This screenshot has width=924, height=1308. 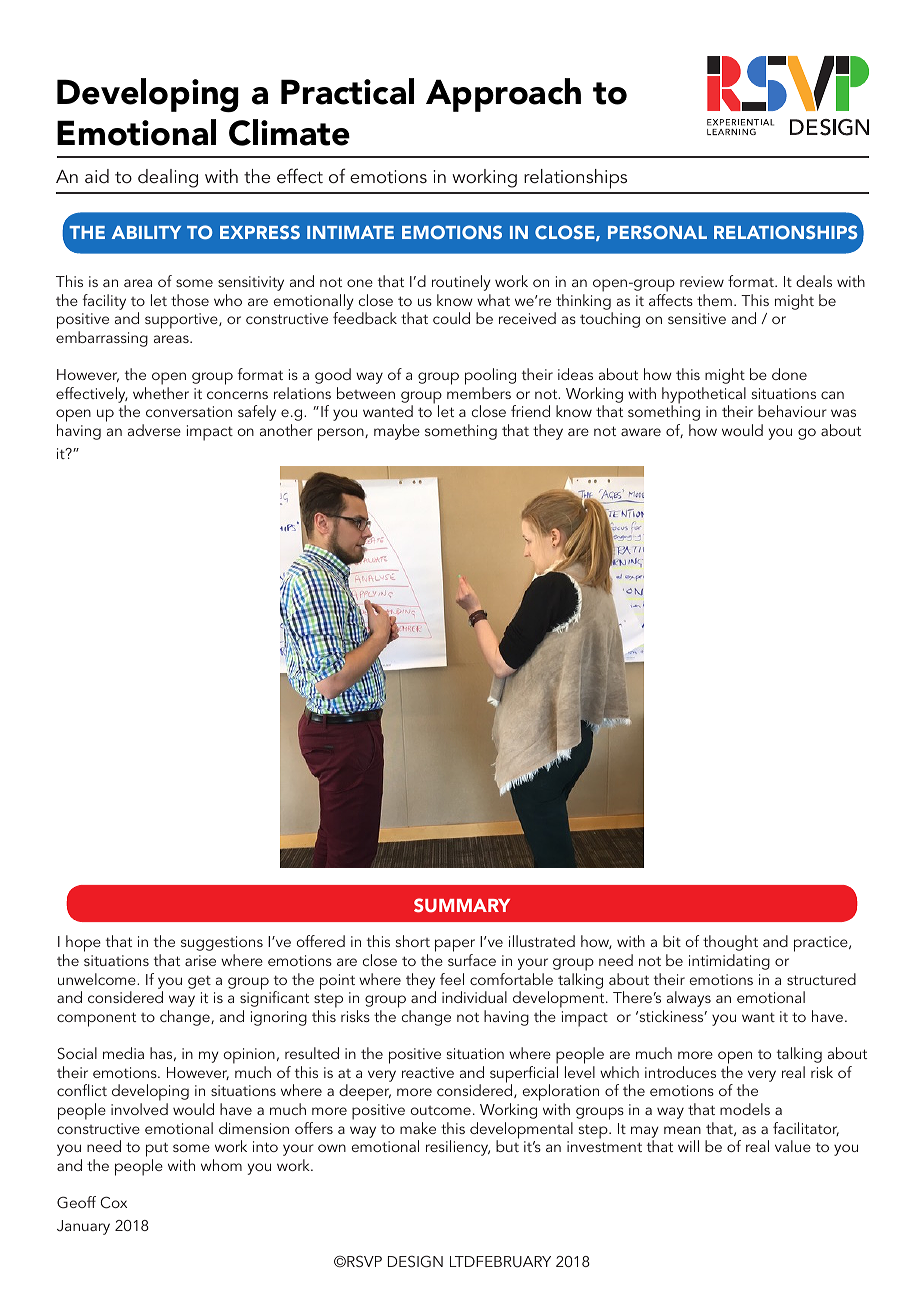 What do you see at coordinates (113, 1202) in the screenshot?
I see `Cox` at bounding box center [113, 1202].
